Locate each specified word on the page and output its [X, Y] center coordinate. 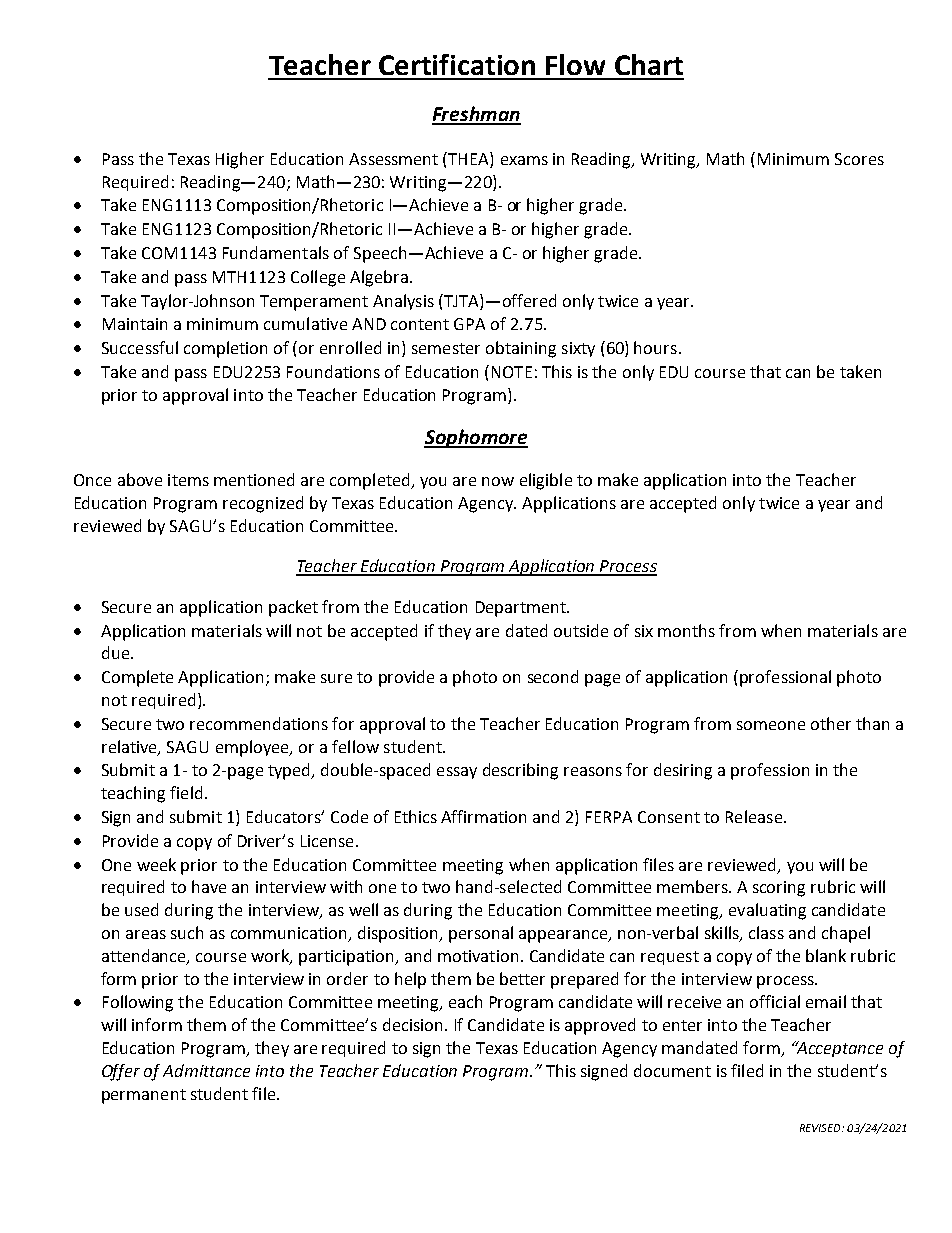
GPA [469, 324]
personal [481, 934]
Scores [859, 159]
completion [225, 349]
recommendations [259, 723]
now [498, 481]
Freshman [476, 115]
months [686, 630]
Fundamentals [276, 252]
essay [457, 773]
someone [771, 725]
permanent [144, 1096]
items [188, 480]
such [187, 932]
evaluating [767, 911]
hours [655, 347]
